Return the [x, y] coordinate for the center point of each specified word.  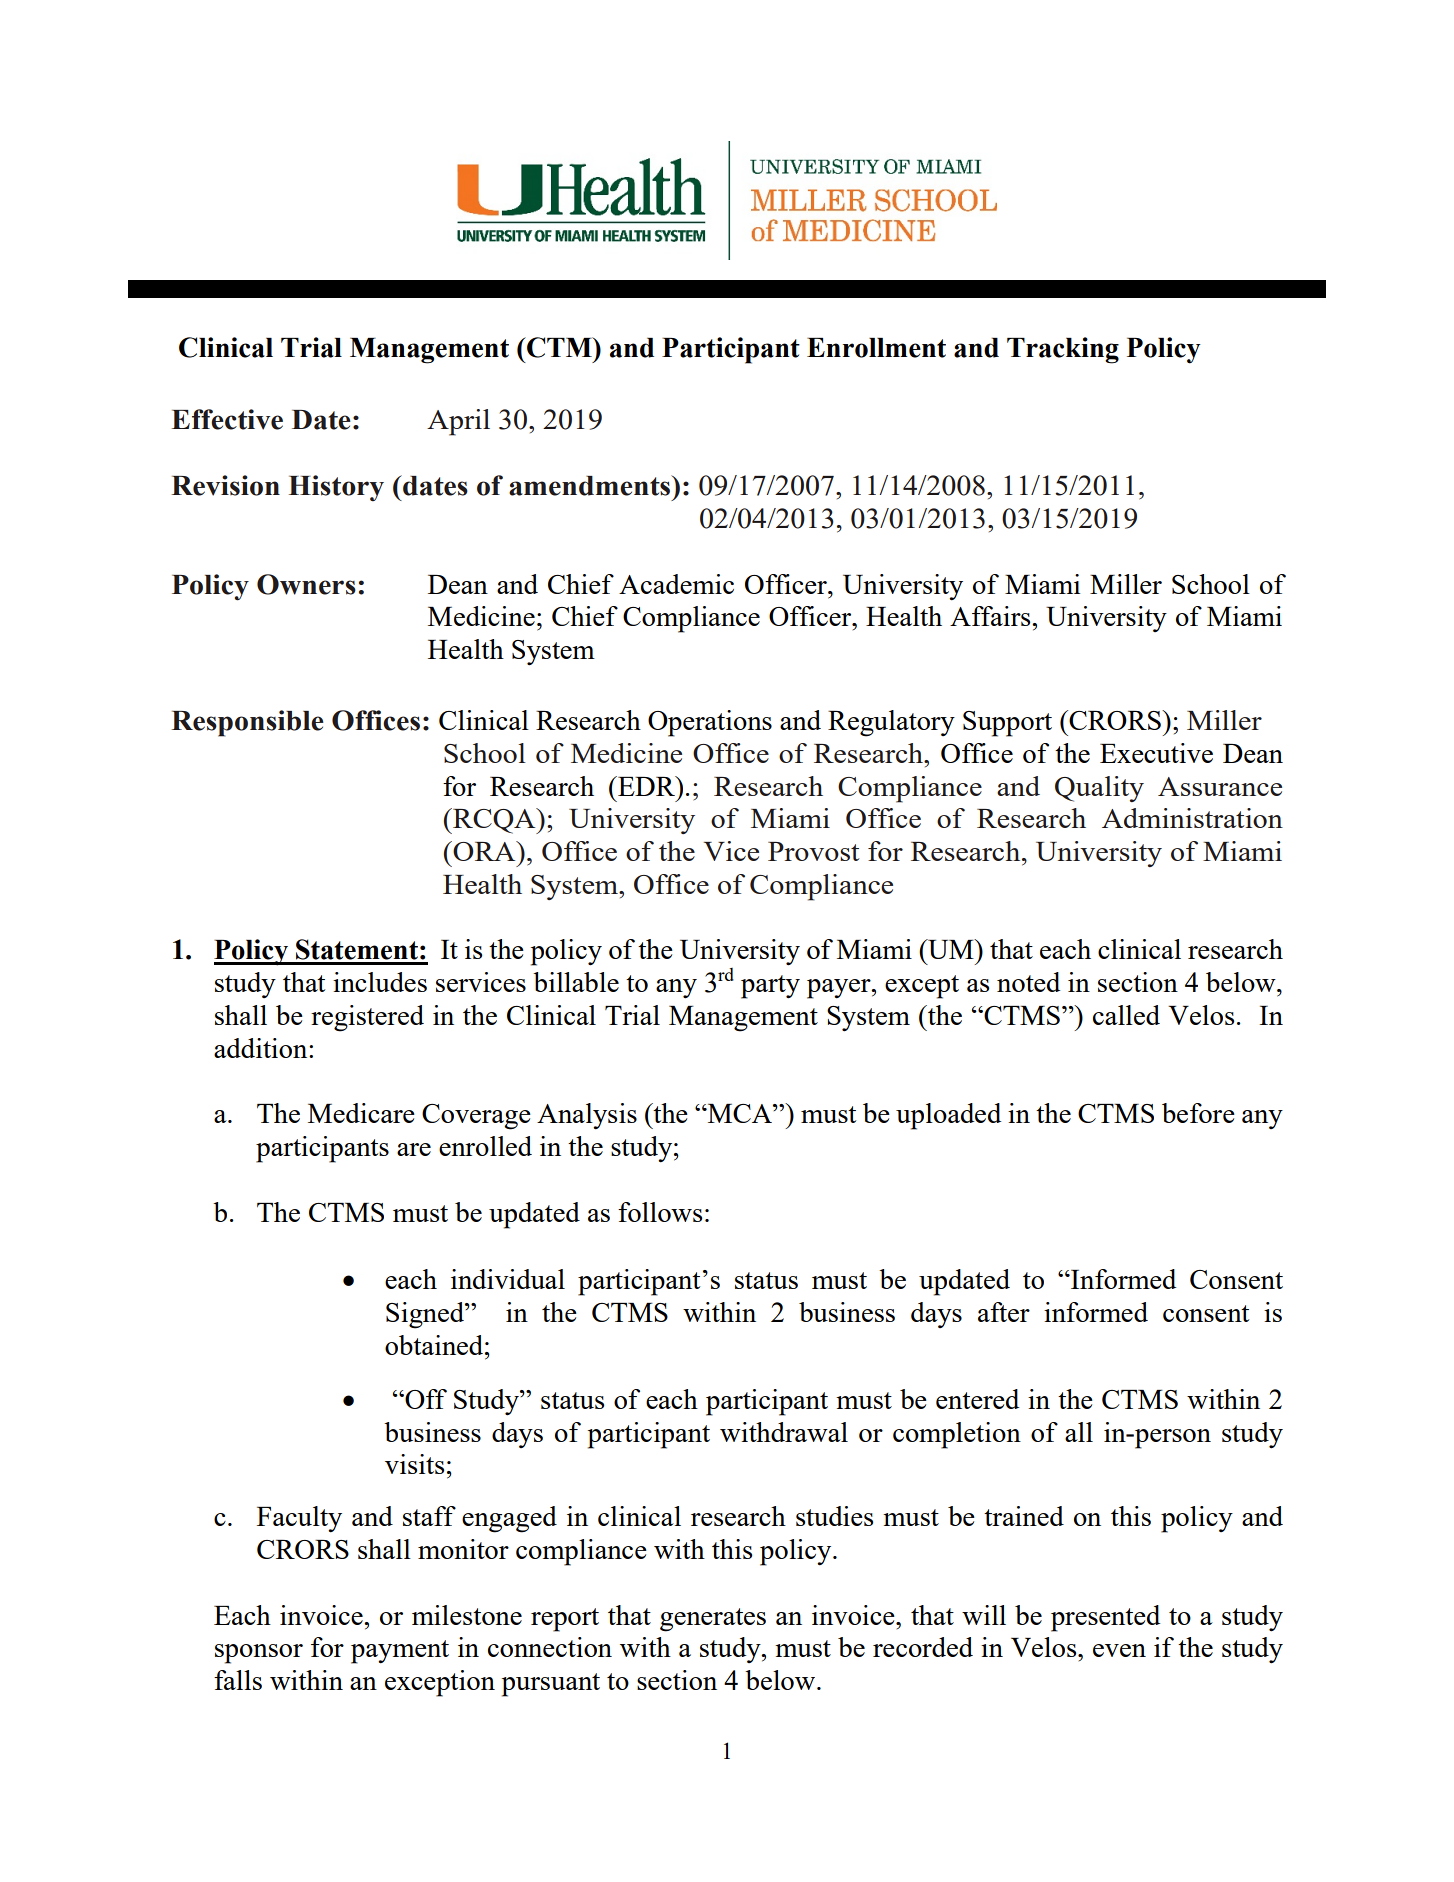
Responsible [247, 723]
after [1004, 1312]
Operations [710, 723]
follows [660, 1212]
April [458, 422]
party [770, 987]
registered [367, 1018]
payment [400, 1652]
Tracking [1063, 350]
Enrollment [876, 348]
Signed [426, 1315]
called [1126, 1015]
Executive [1156, 753]
